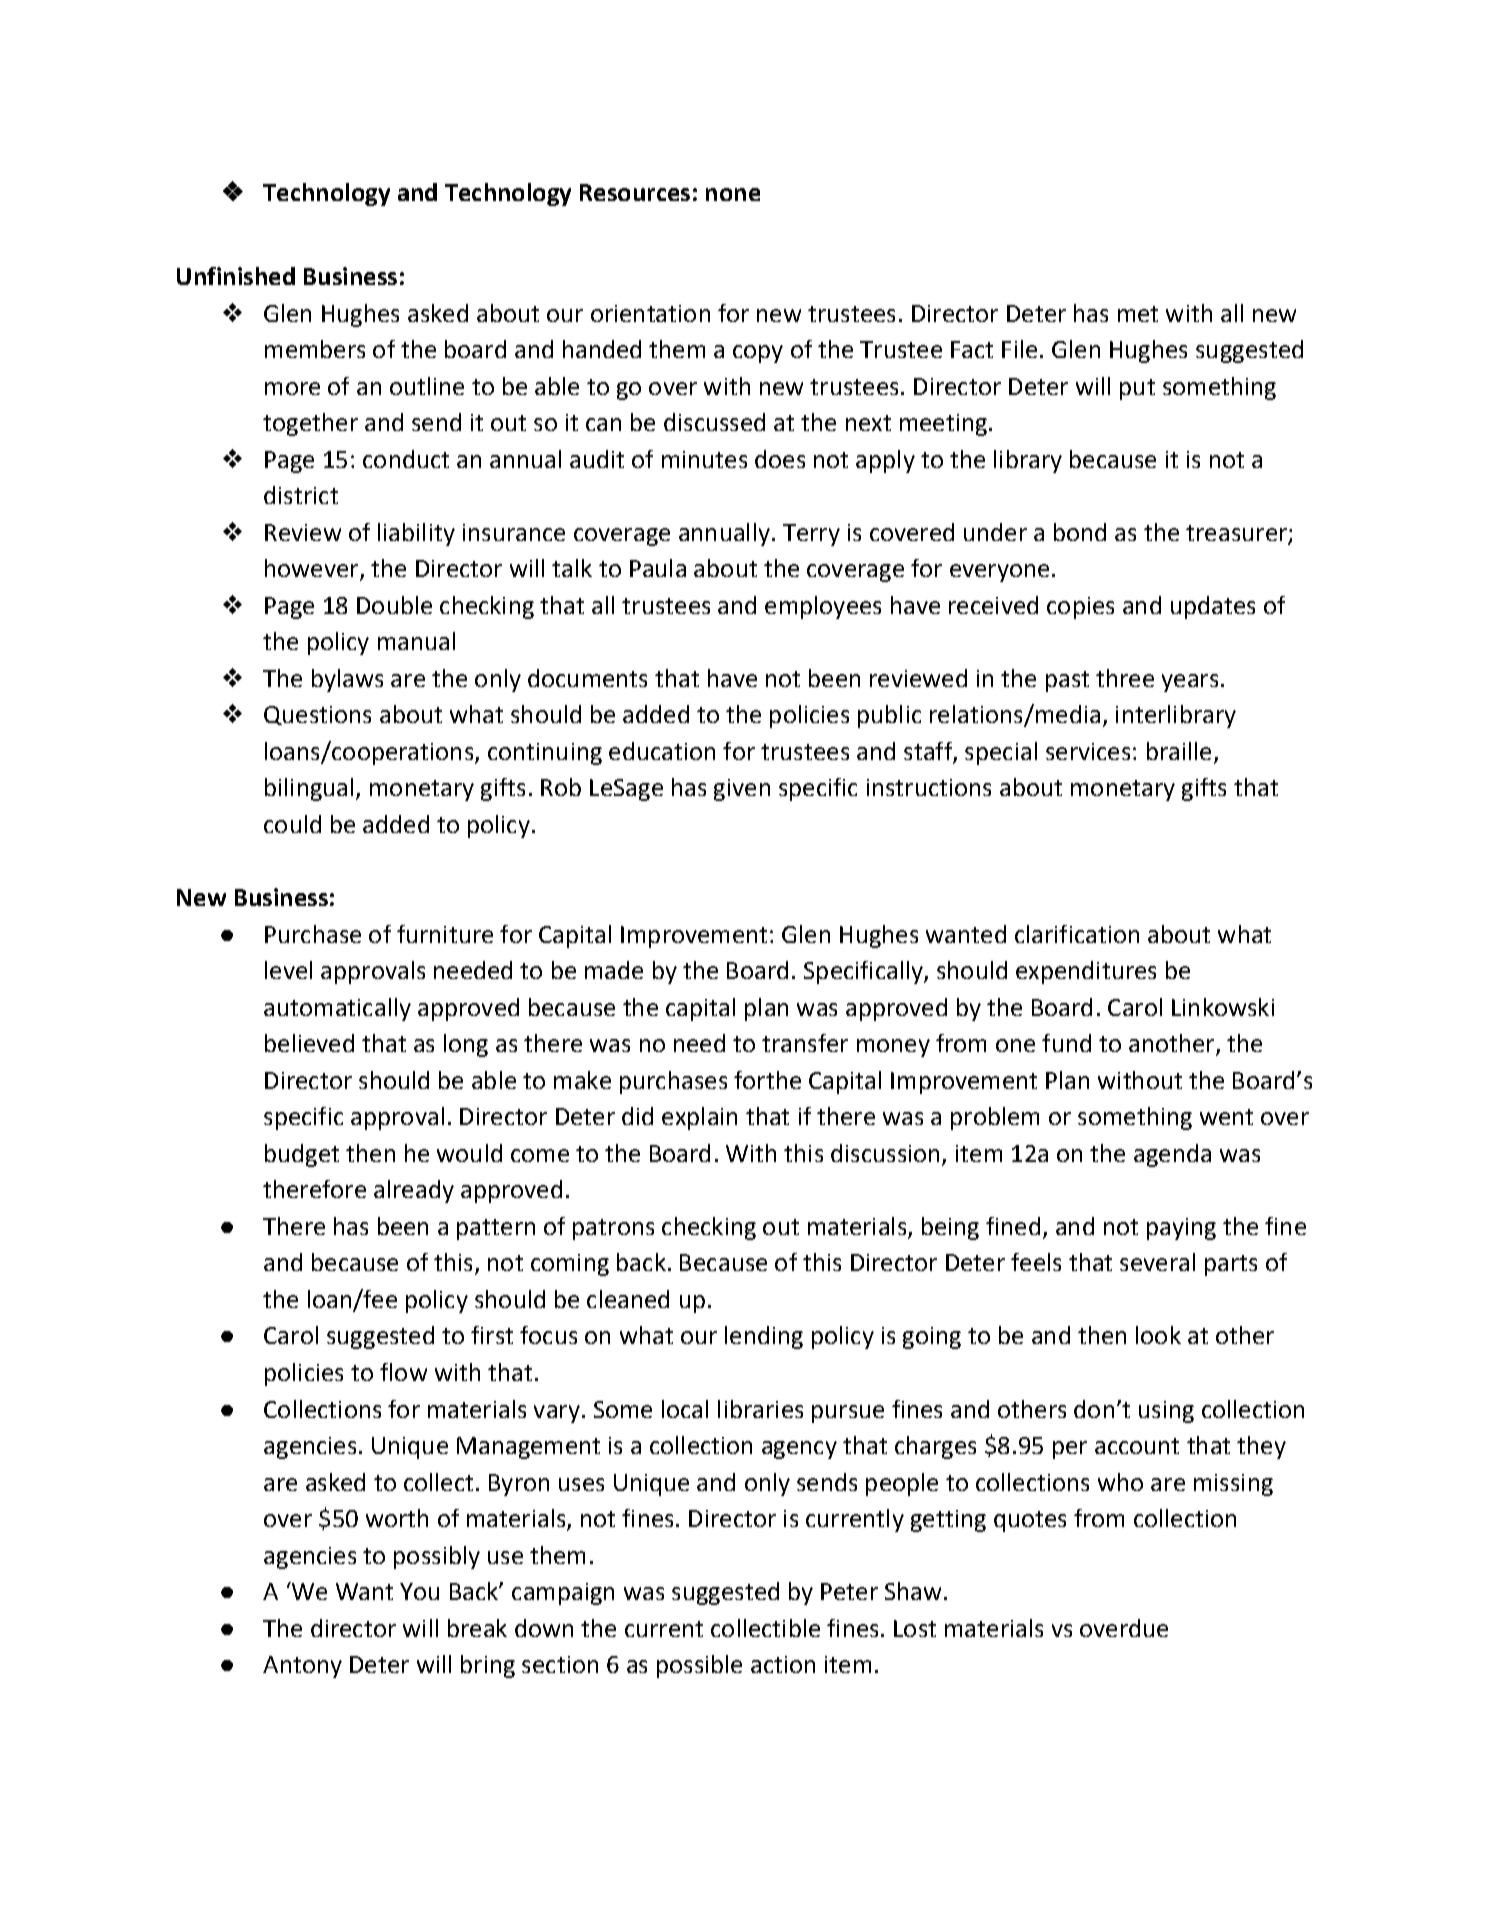 The height and width of the page is (1929, 1491). Describe the element at coordinates (445, 934) in the page. I see `furniture` at that location.
